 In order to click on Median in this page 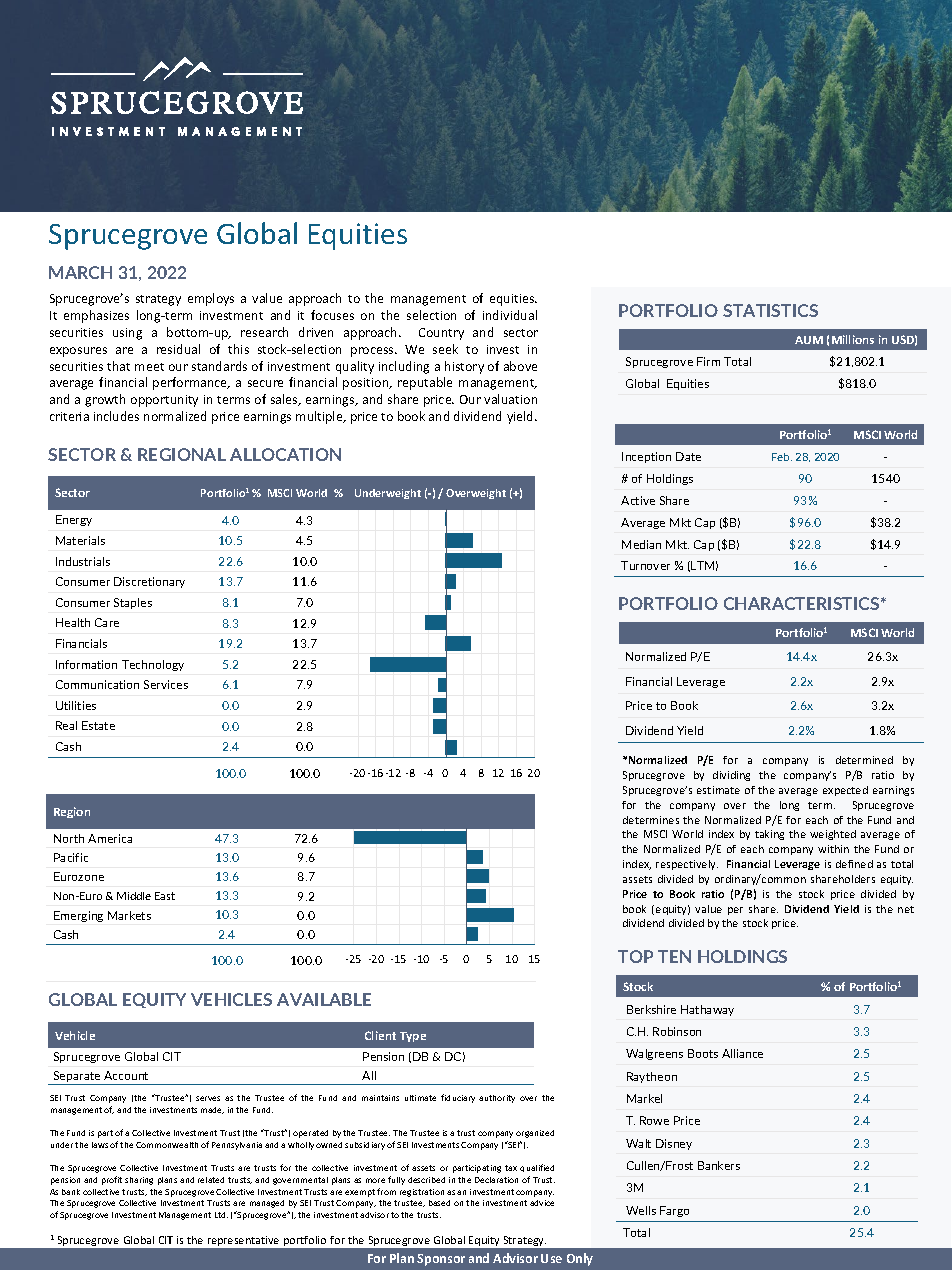, I will do `click(641, 544)`.
